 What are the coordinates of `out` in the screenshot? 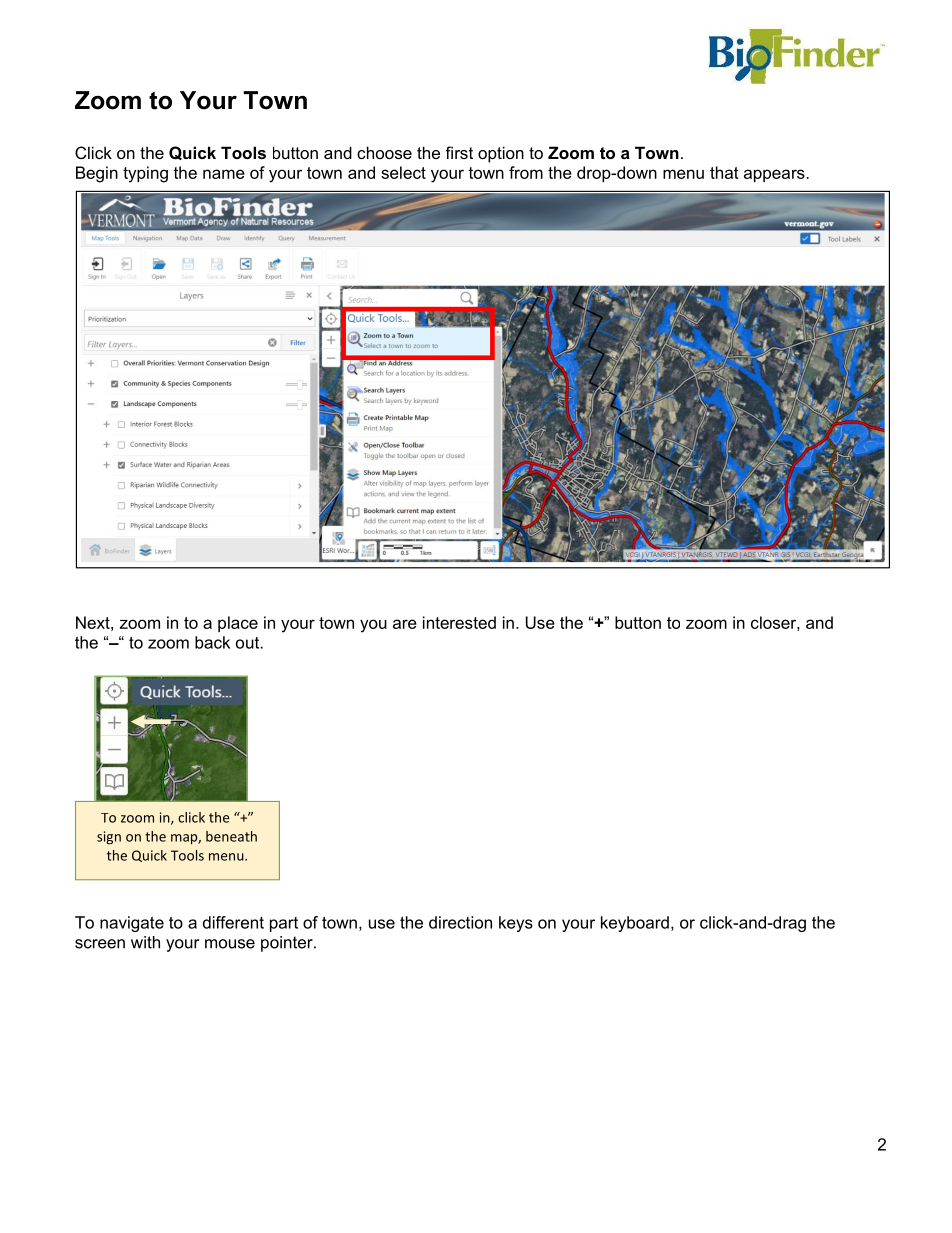 It's located at (248, 643).
